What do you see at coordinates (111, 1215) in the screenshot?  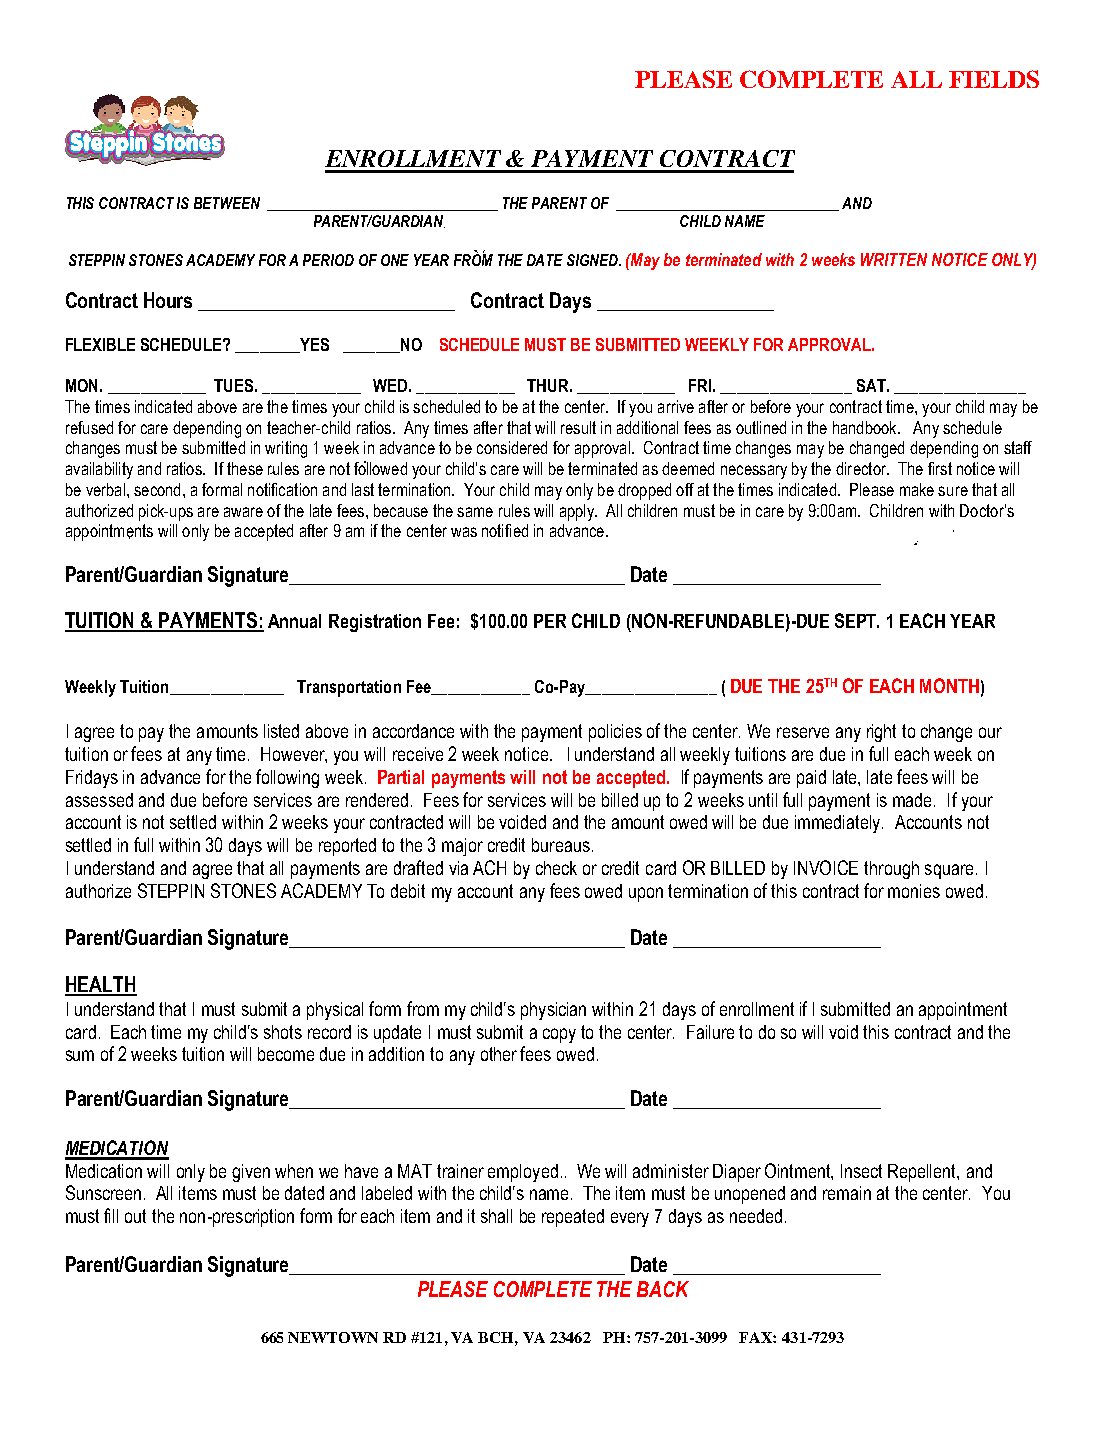 I see `fill` at bounding box center [111, 1215].
